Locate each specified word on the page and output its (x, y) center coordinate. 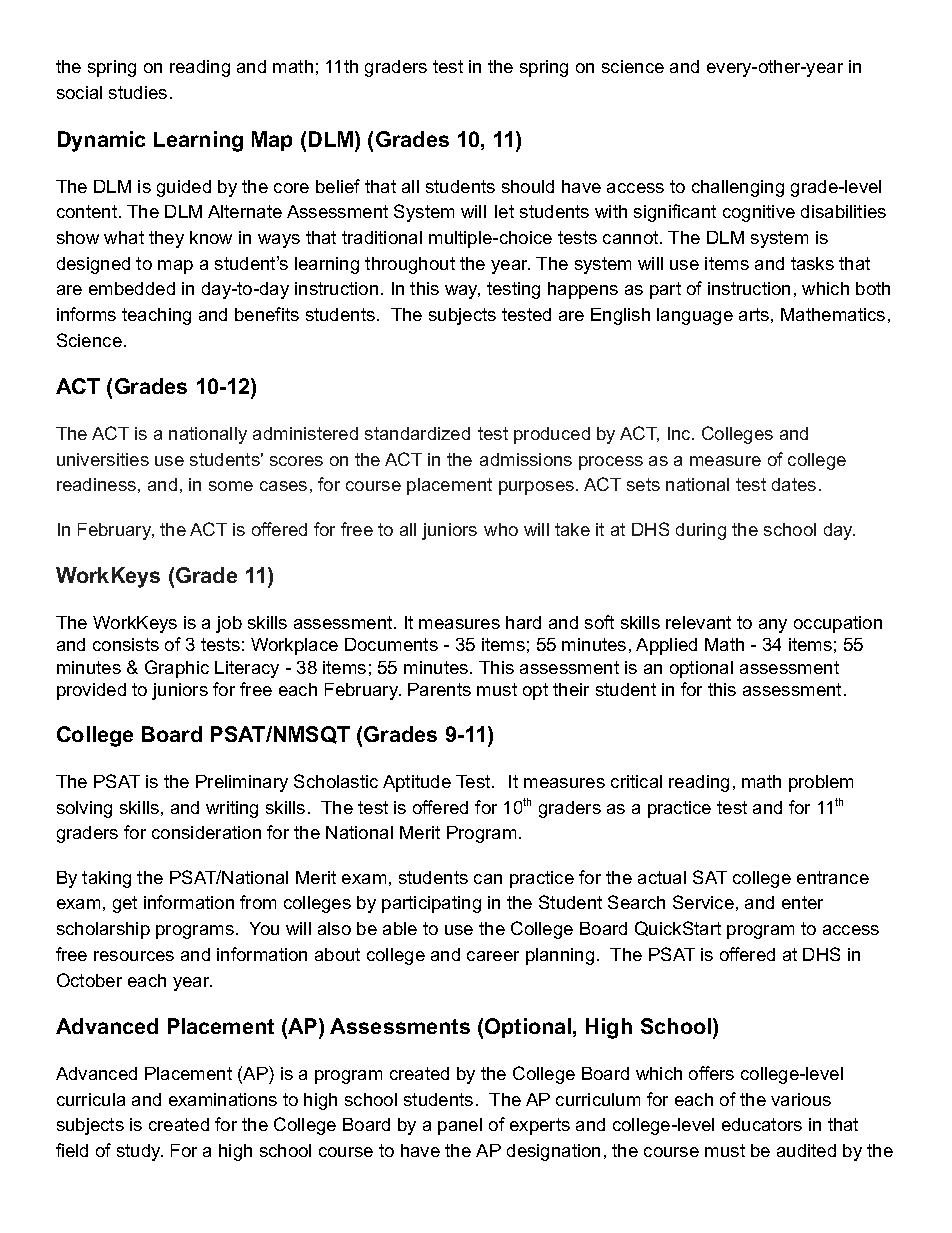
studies (138, 92)
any (773, 626)
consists (126, 644)
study (140, 1152)
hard (523, 622)
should (528, 186)
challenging (738, 188)
